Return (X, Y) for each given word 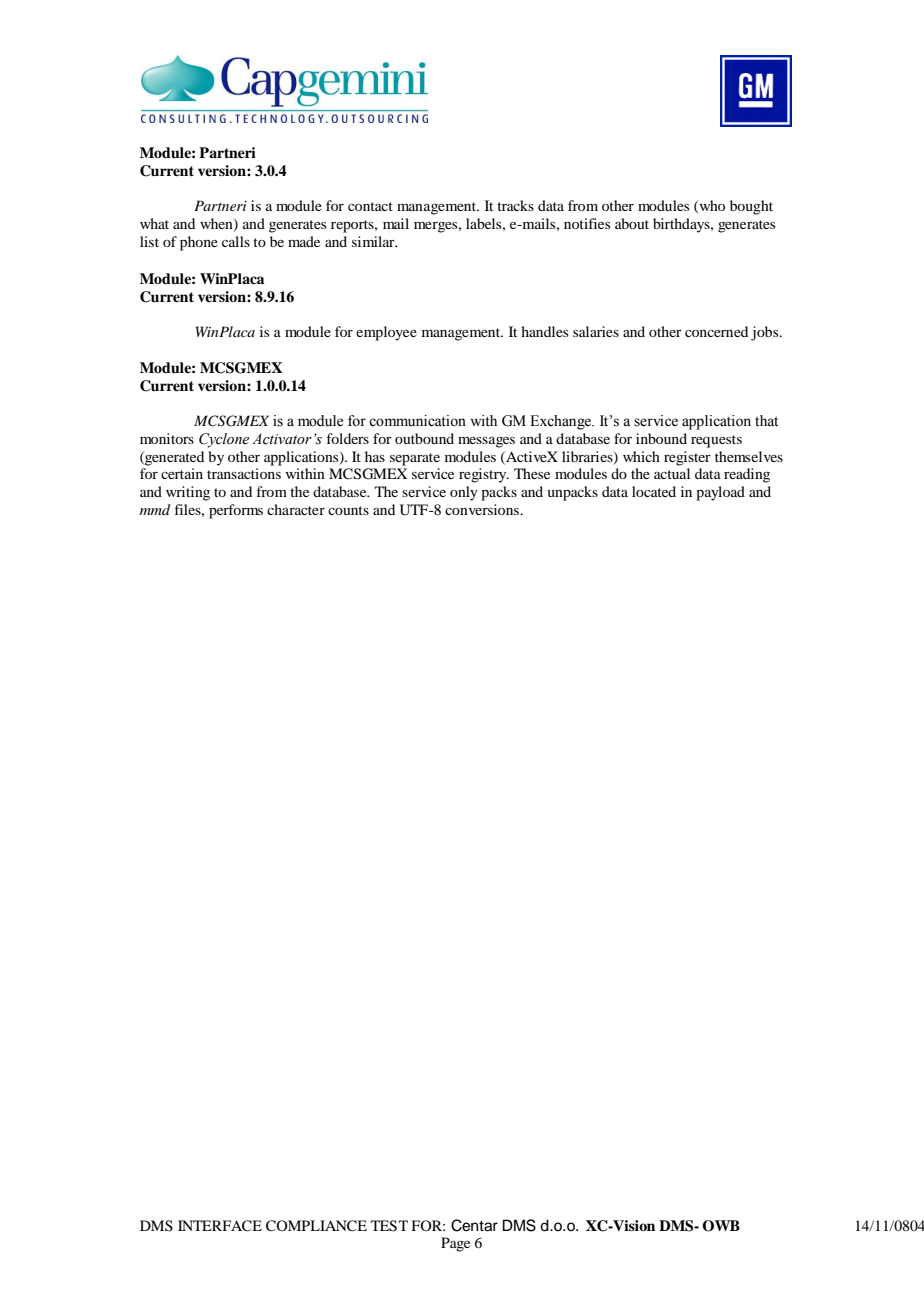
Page (455, 1244)
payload (720, 493)
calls (236, 241)
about (632, 223)
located (654, 491)
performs (236, 511)
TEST (389, 1226)
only (464, 493)
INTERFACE (220, 1226)
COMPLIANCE (316, 1226)
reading (747, 475)
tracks (515, 205)
